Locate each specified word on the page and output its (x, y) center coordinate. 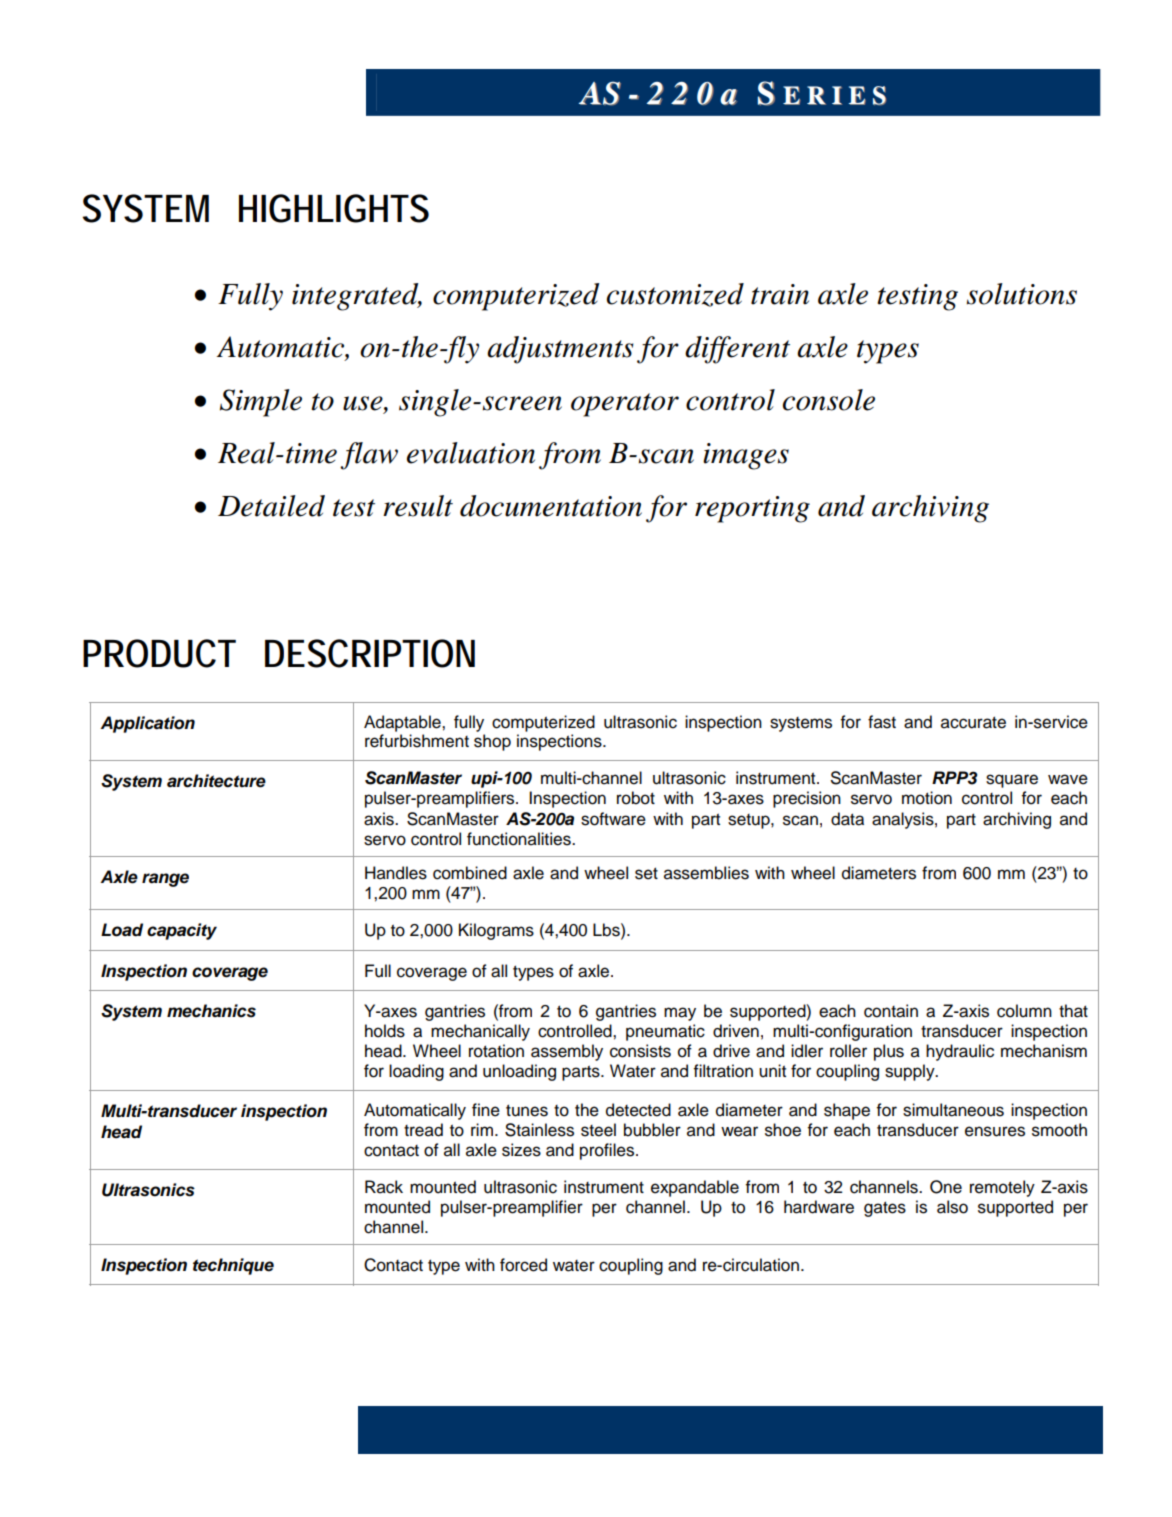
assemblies (706, 873)
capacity (182, 931)
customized (675, 295)
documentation (551, 506)
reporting (752, 509)
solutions (1022, 294)
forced (523, 1265)
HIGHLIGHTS (334, 208)
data (847, 819)
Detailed (271, 506)
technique (233, 1266)
